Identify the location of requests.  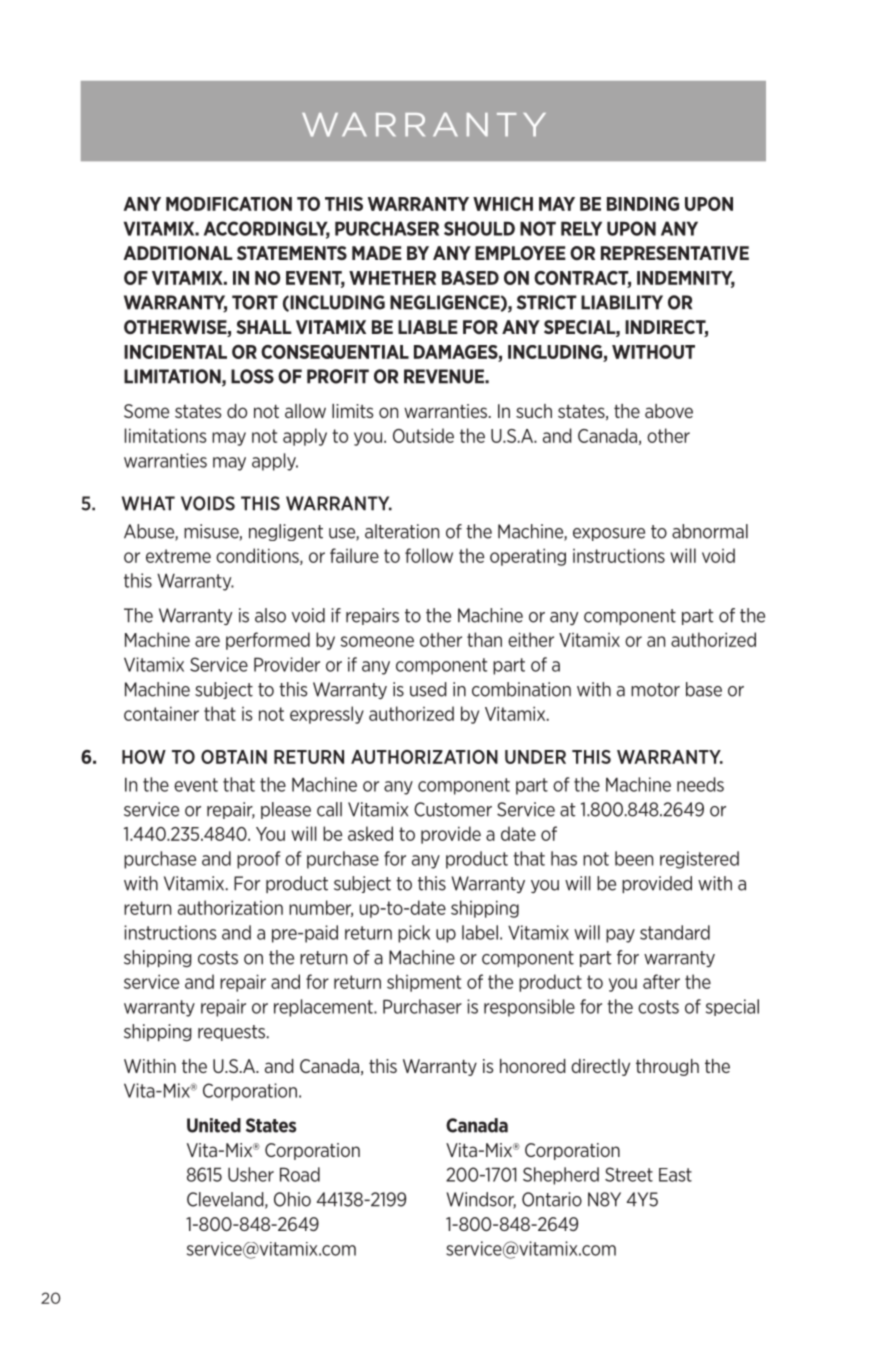
(233, 1033).
